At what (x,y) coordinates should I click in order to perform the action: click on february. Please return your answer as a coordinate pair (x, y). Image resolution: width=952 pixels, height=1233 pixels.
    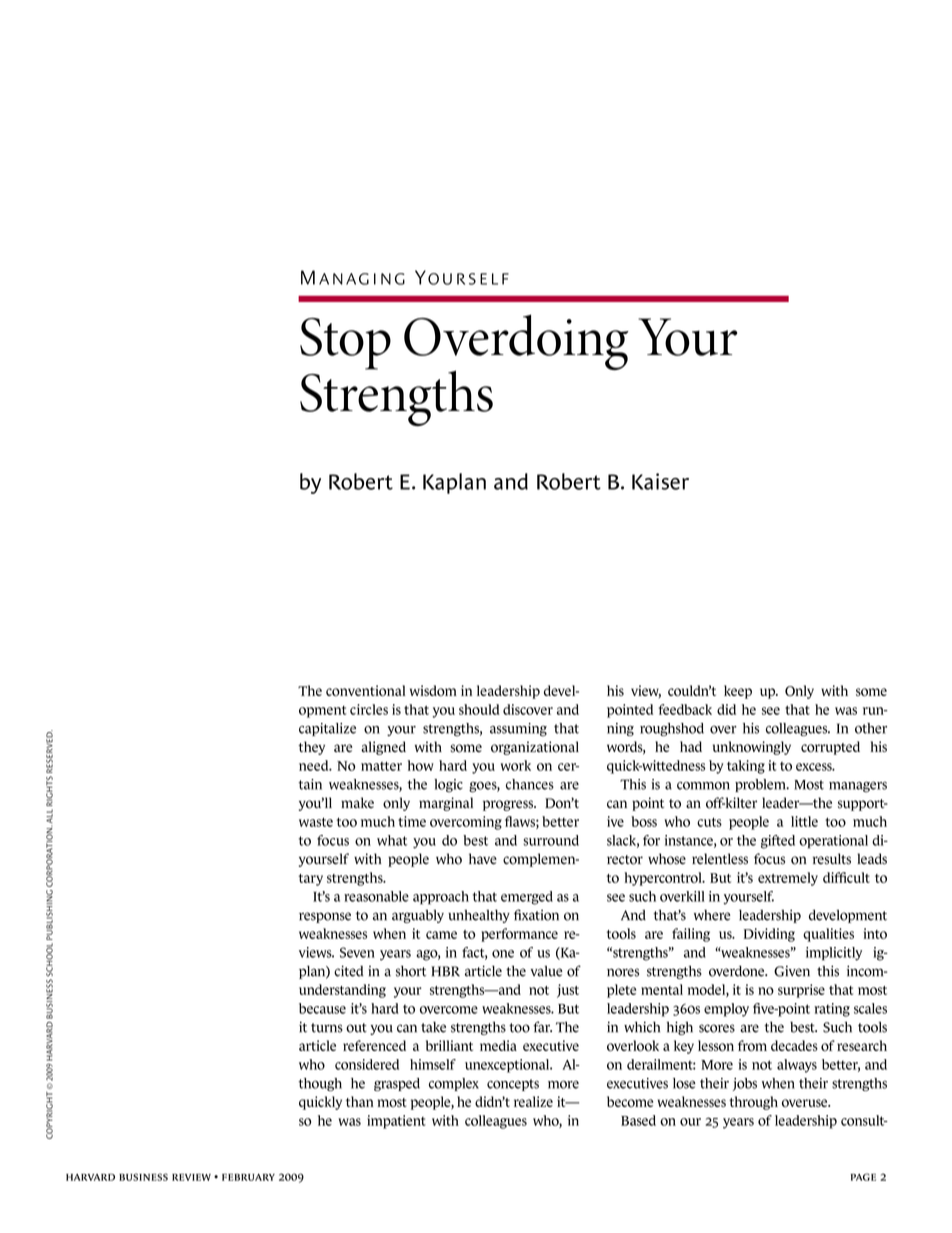
    Looking at the image, I should click on (248, 1177).
